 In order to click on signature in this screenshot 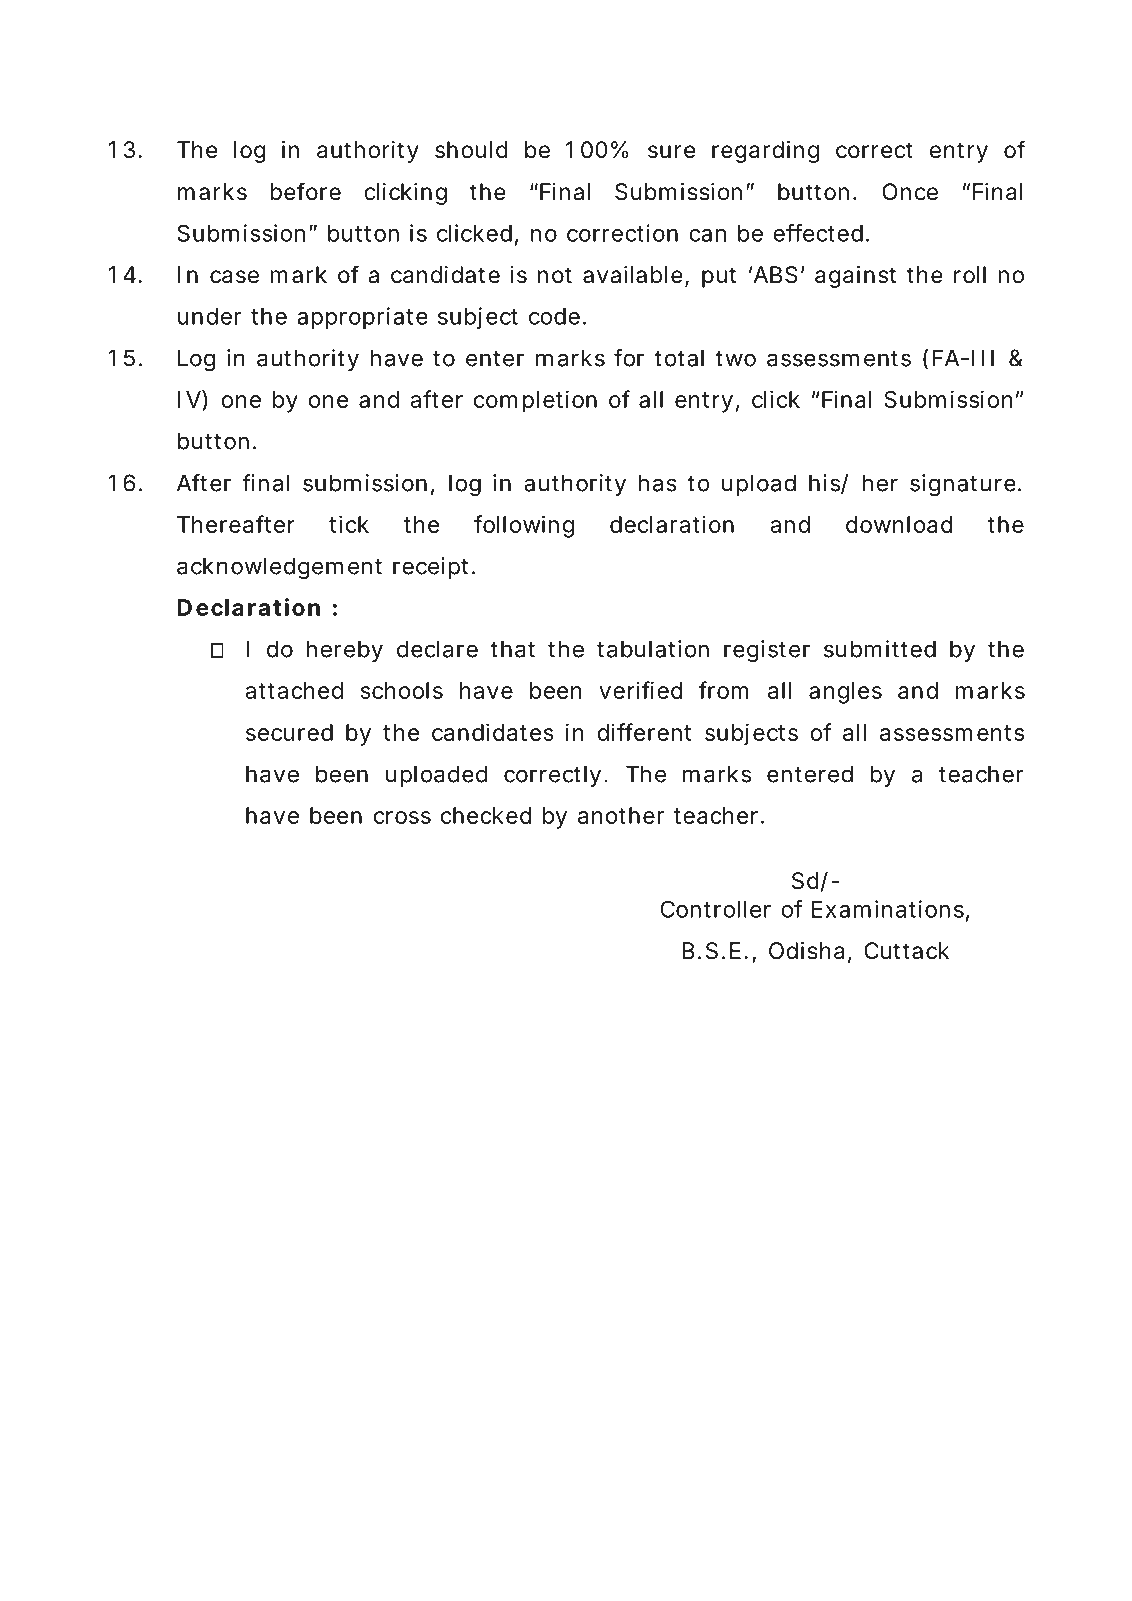, I will do `click(963, 485)`.
